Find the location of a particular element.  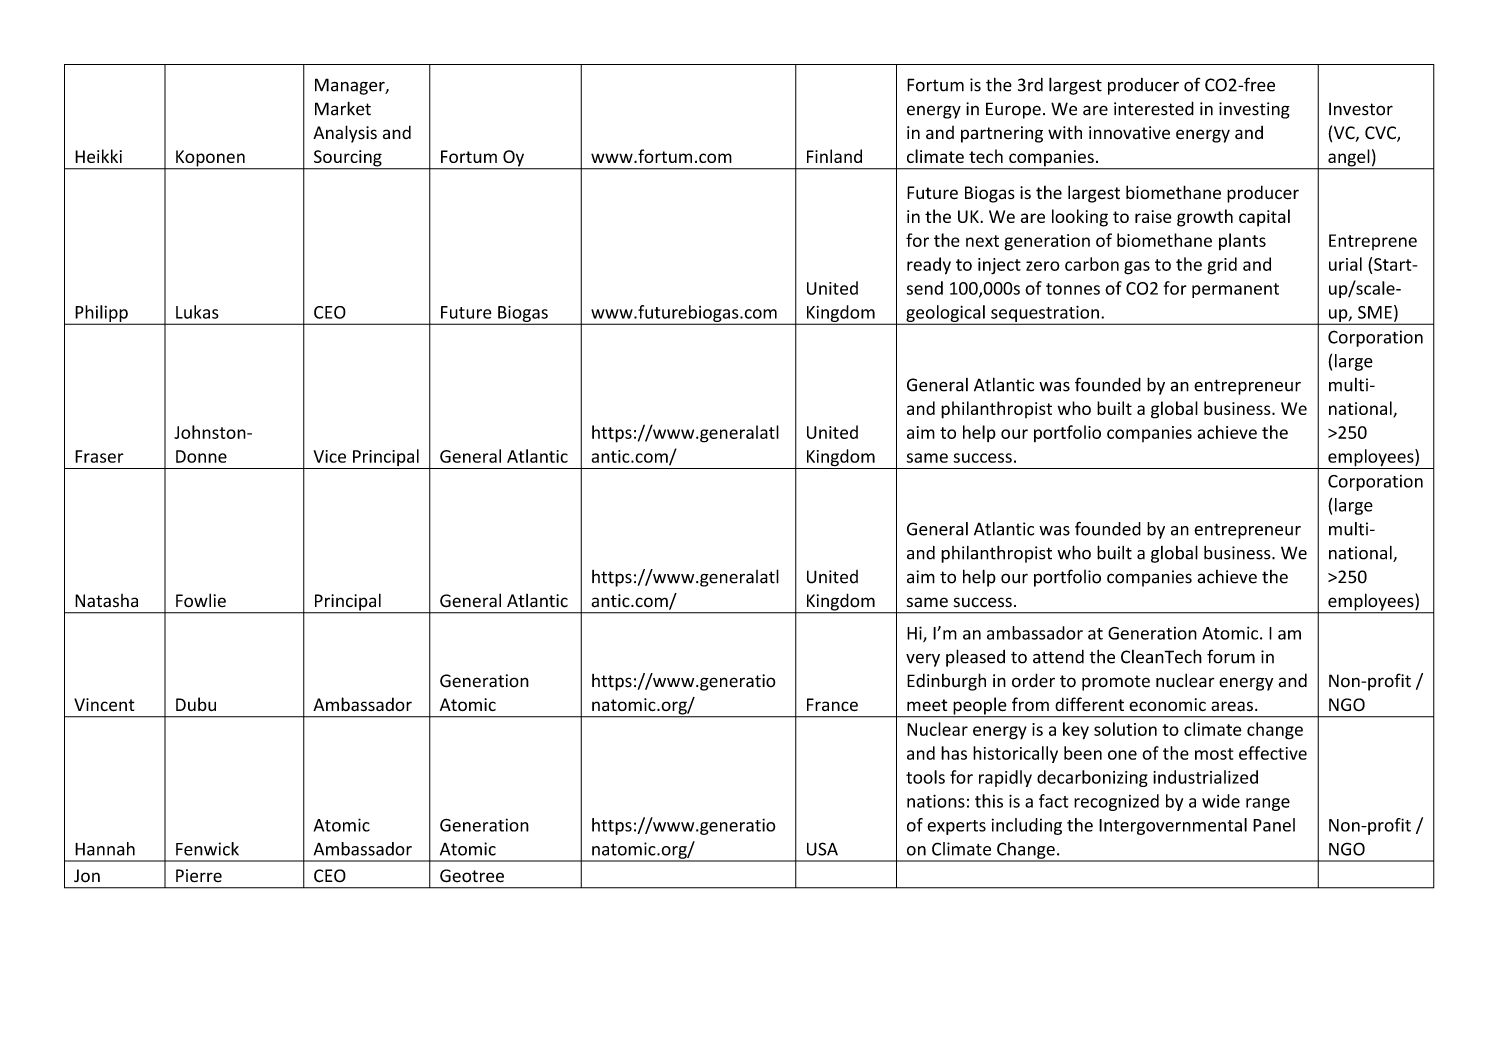

permanent is located at coordinates (1235, 290).
